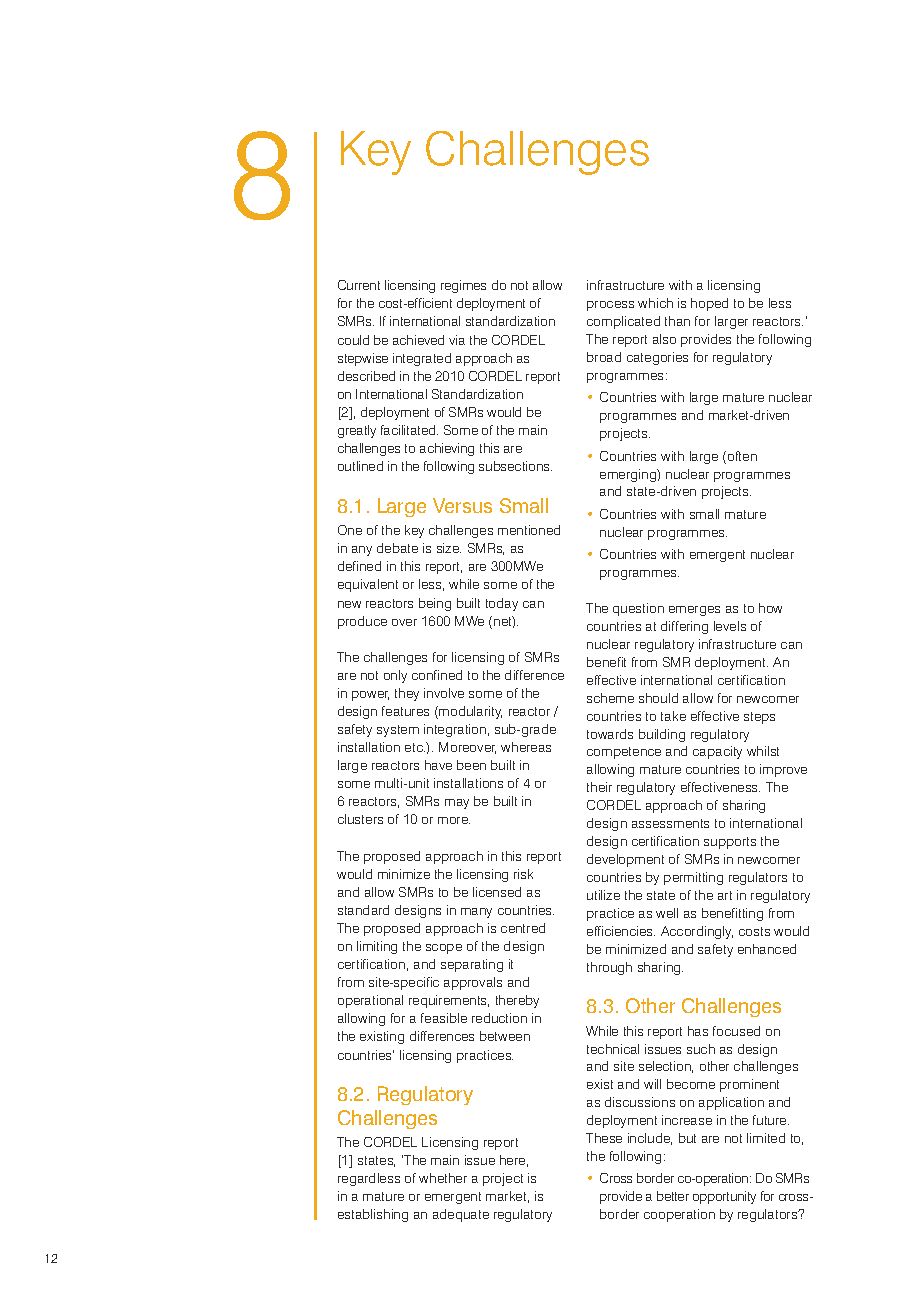 This image has height=1308, width=924. What do you see at coordinates (443, 1178) in the image?
I see `whether` at bounding box center [443, 1178].
